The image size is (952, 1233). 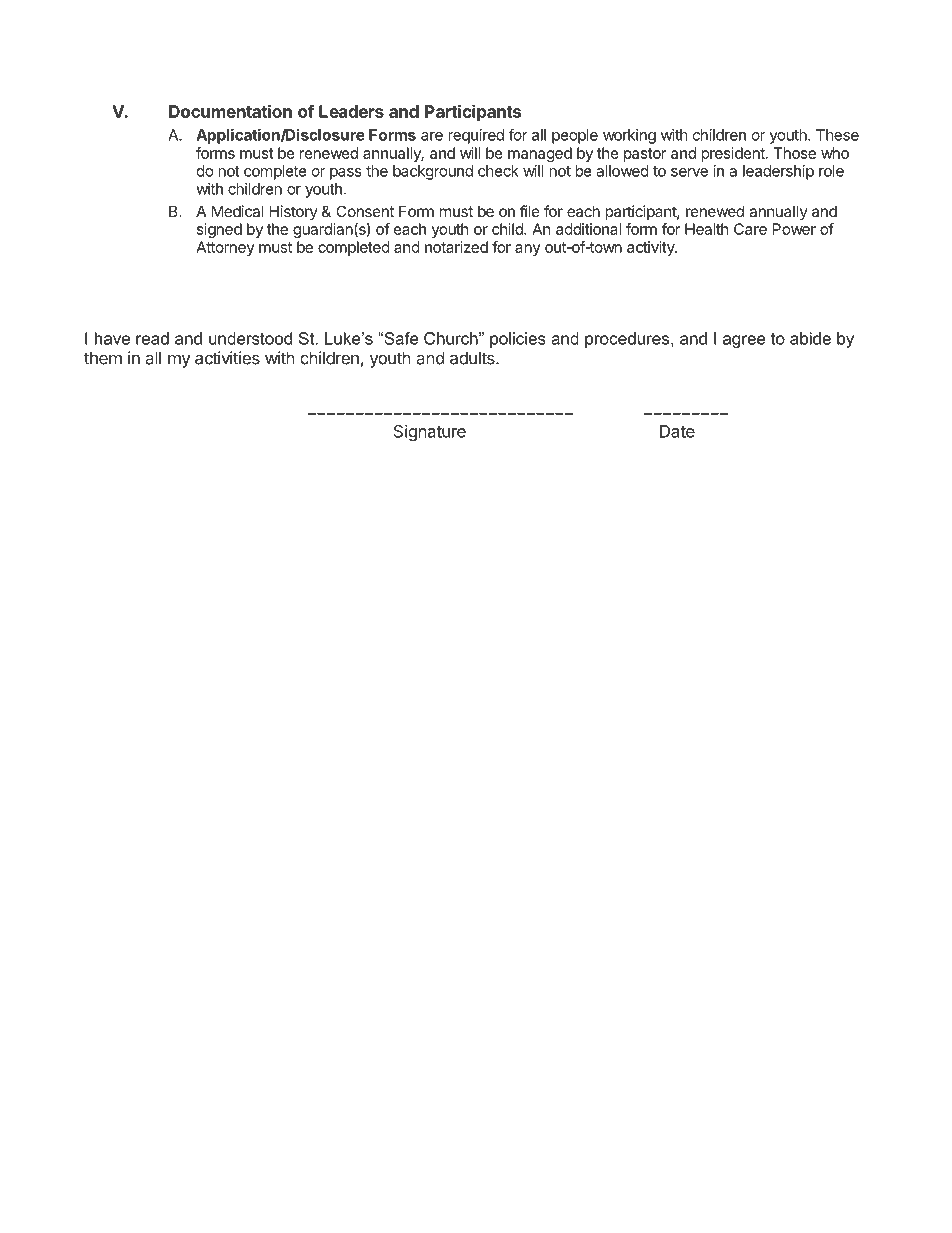 What do you see at coordinates (230, 111) in the image?
I see `Documentation` at bounding box center [230, 111].
